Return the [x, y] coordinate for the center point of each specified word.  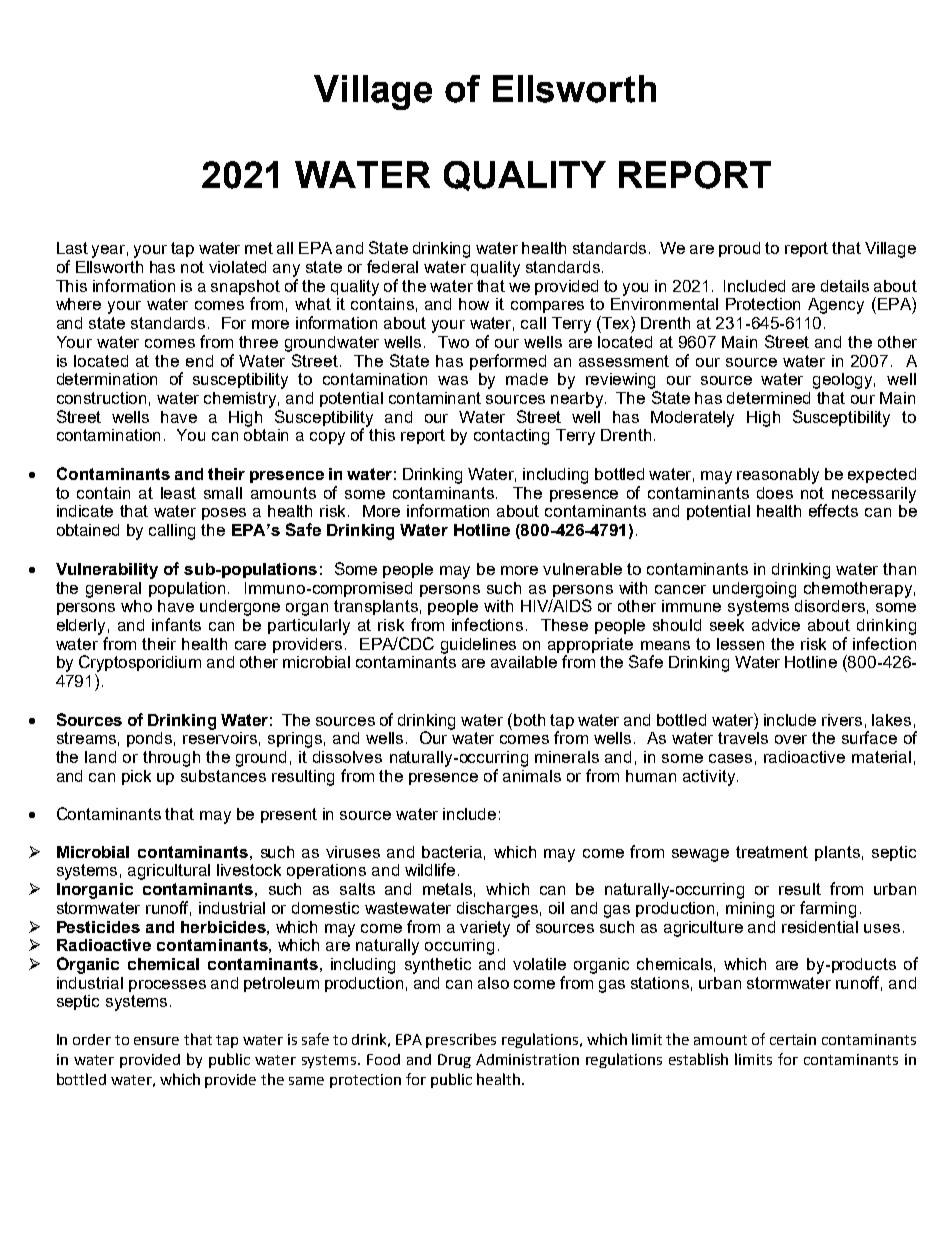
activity [709, 778]
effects [833, 510]
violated [237, 267]
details [845, 286]
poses [224, 514]
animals [532, 776]
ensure [156, 1041]
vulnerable [582, 569]
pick [136, 777]
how [474, 304]
